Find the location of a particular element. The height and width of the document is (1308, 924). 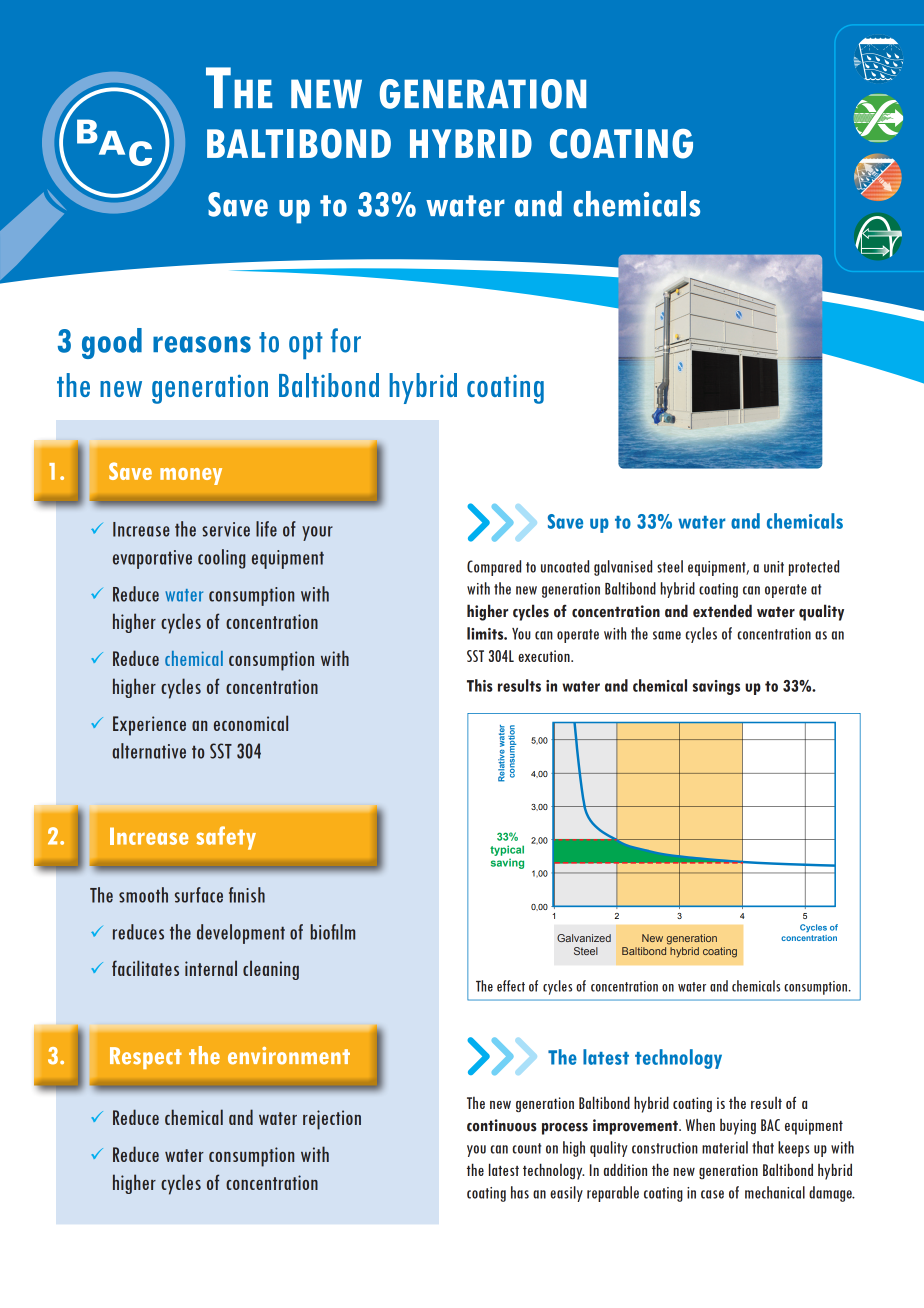

Galvanized is located at coordinates (584, 938).
